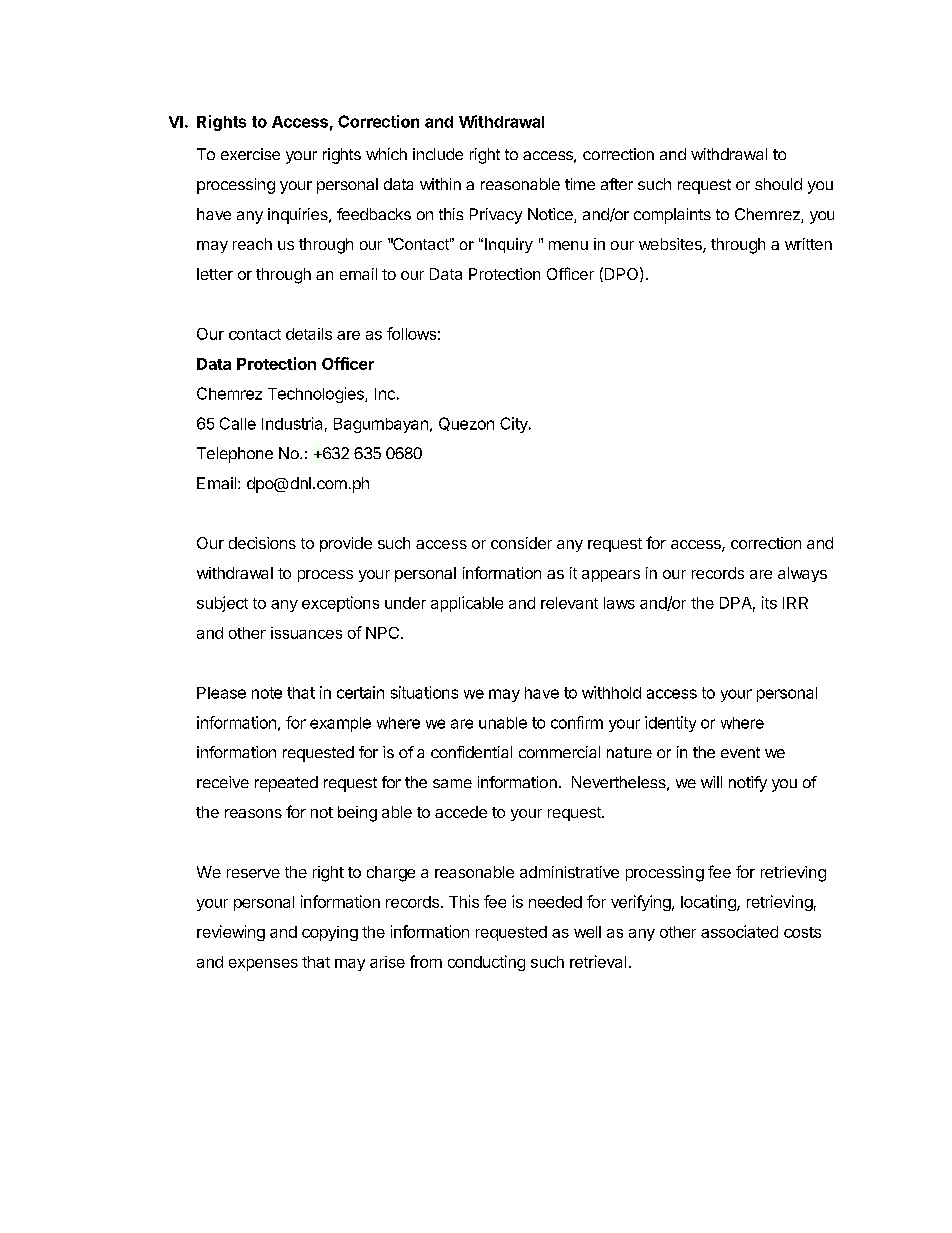 The width and height of the screenshot is (952, 1233). Describe the element at coordinates (452, 783) in the screenshot. I see `same` at that location.
